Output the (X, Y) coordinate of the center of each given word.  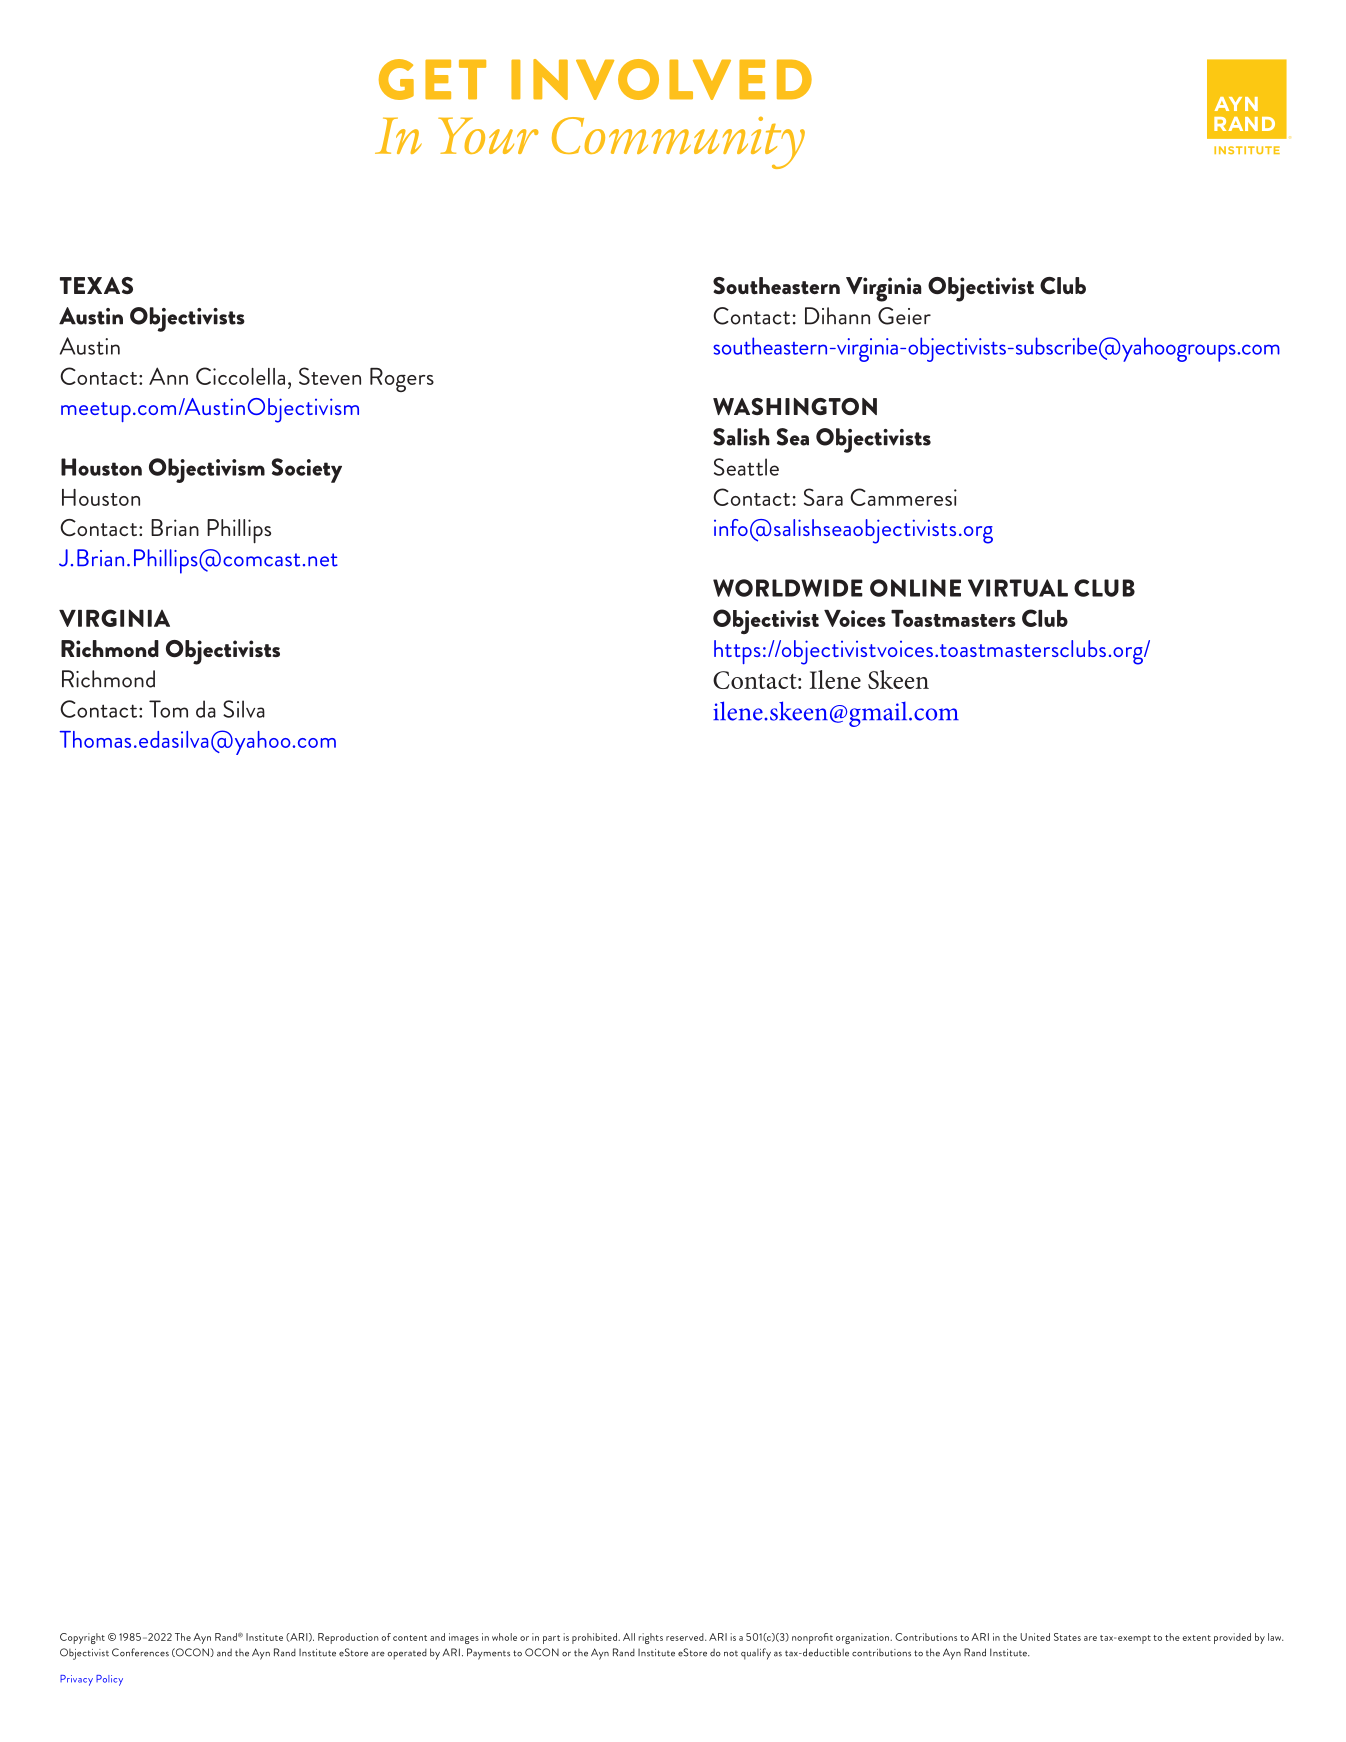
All (629, 1637)
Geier (904, 316)
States (1067, 1637)
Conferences (140, 1652)
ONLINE (915, 588)
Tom (168, 709)
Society (307, 470)
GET (432, 79)
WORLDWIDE (788, 588)
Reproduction (348, 1638)
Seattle (746, 467)
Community (678, 142)
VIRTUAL (1018, 588)
